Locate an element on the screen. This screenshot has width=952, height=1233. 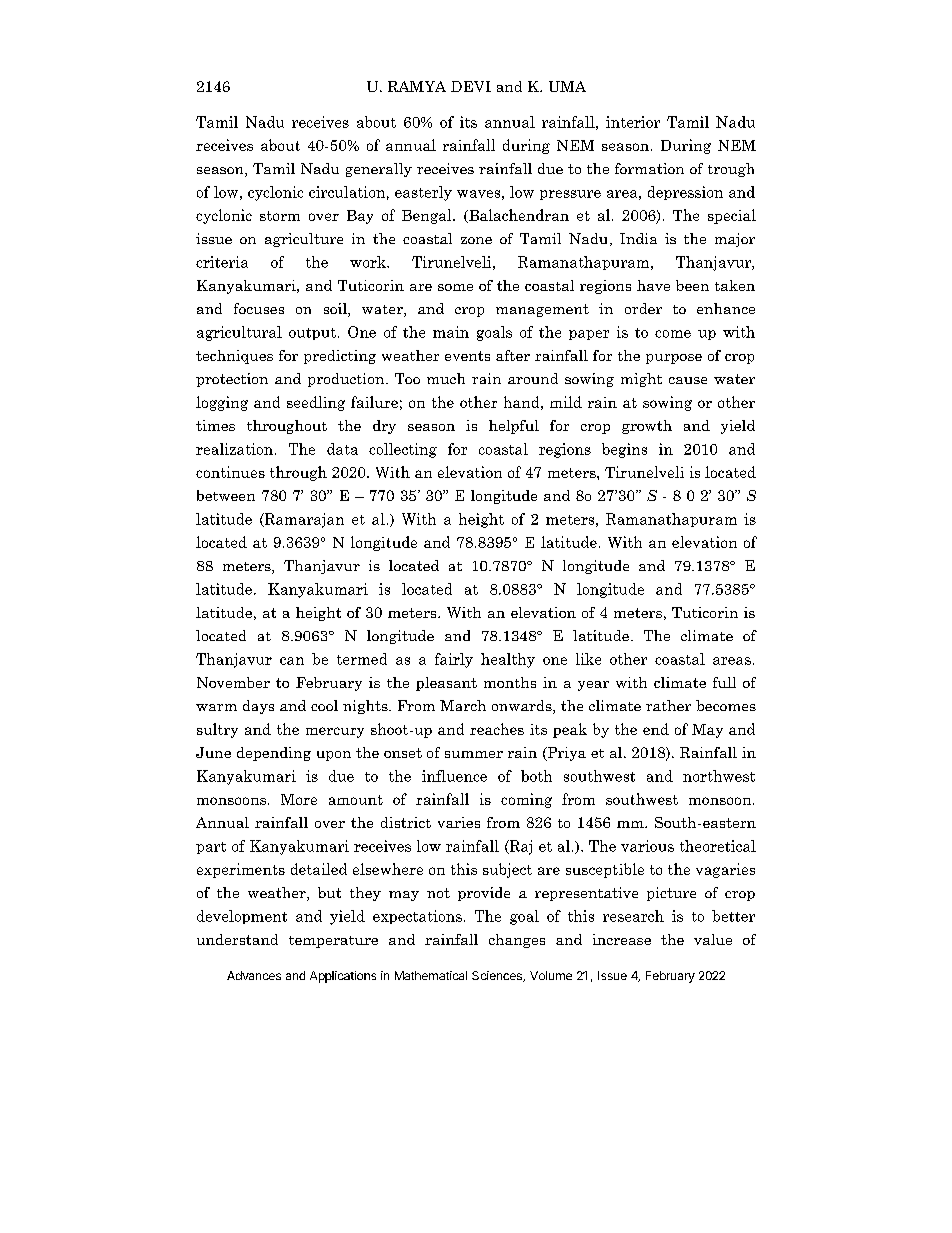
summer is located at coordinates (474, 754).
